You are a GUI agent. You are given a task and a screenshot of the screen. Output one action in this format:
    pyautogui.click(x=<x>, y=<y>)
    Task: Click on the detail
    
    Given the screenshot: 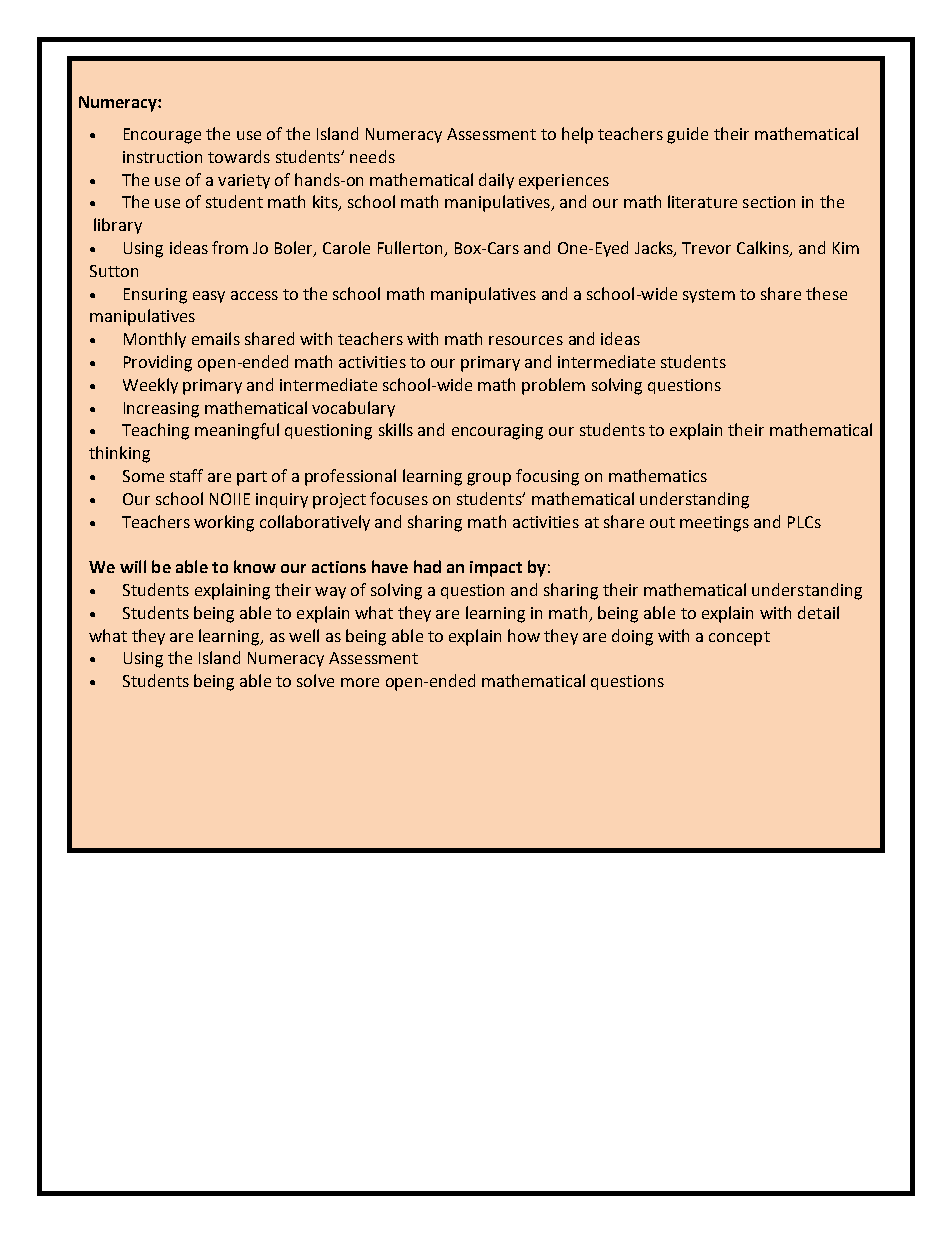 What is the action you would take?
    pyautogui.click(x=818, y=612)
